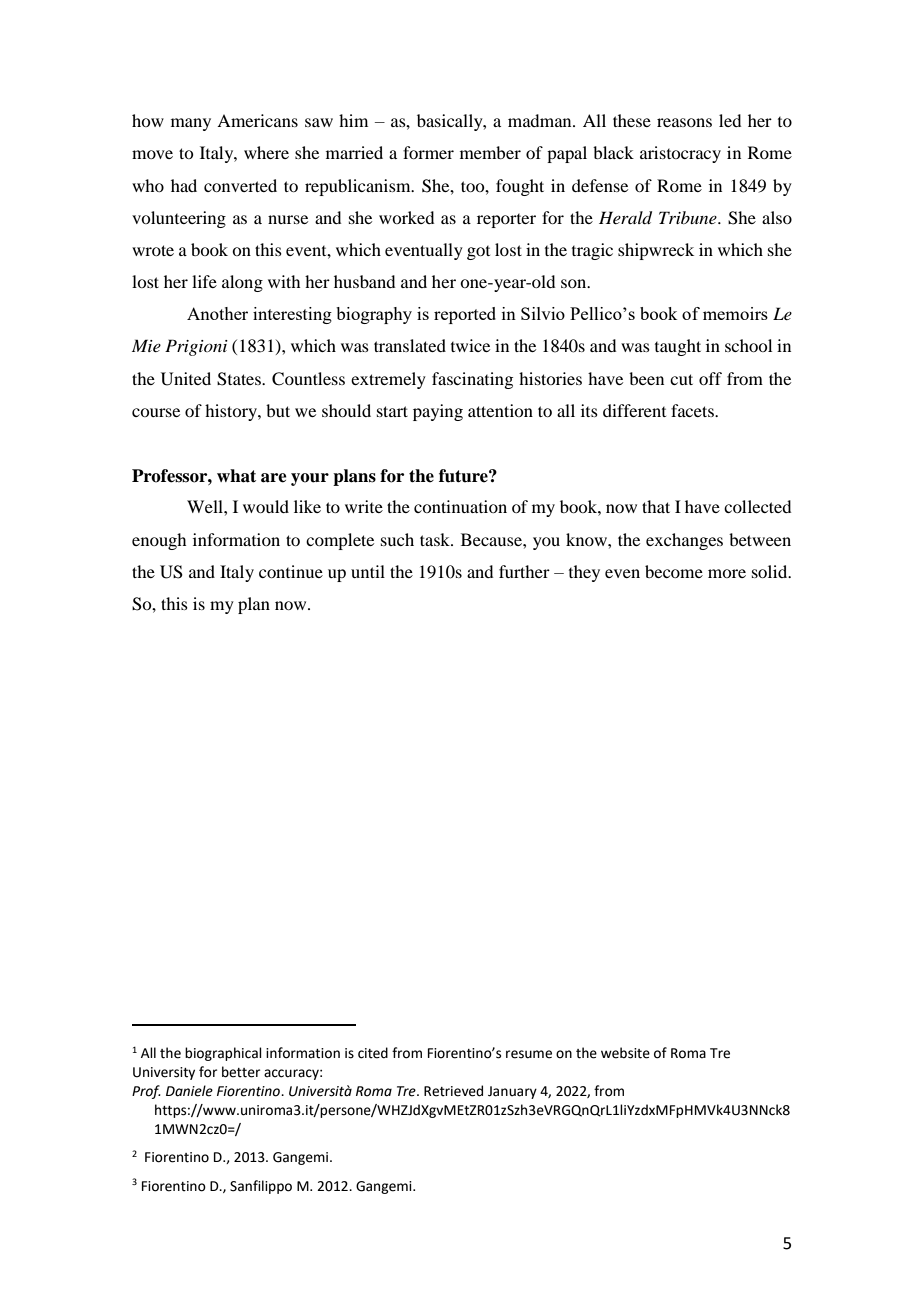  What do you see at coordinates (261, 1187) in the screenshot?
I see `Sanfilippo` at bounding box center [261, 1187].
